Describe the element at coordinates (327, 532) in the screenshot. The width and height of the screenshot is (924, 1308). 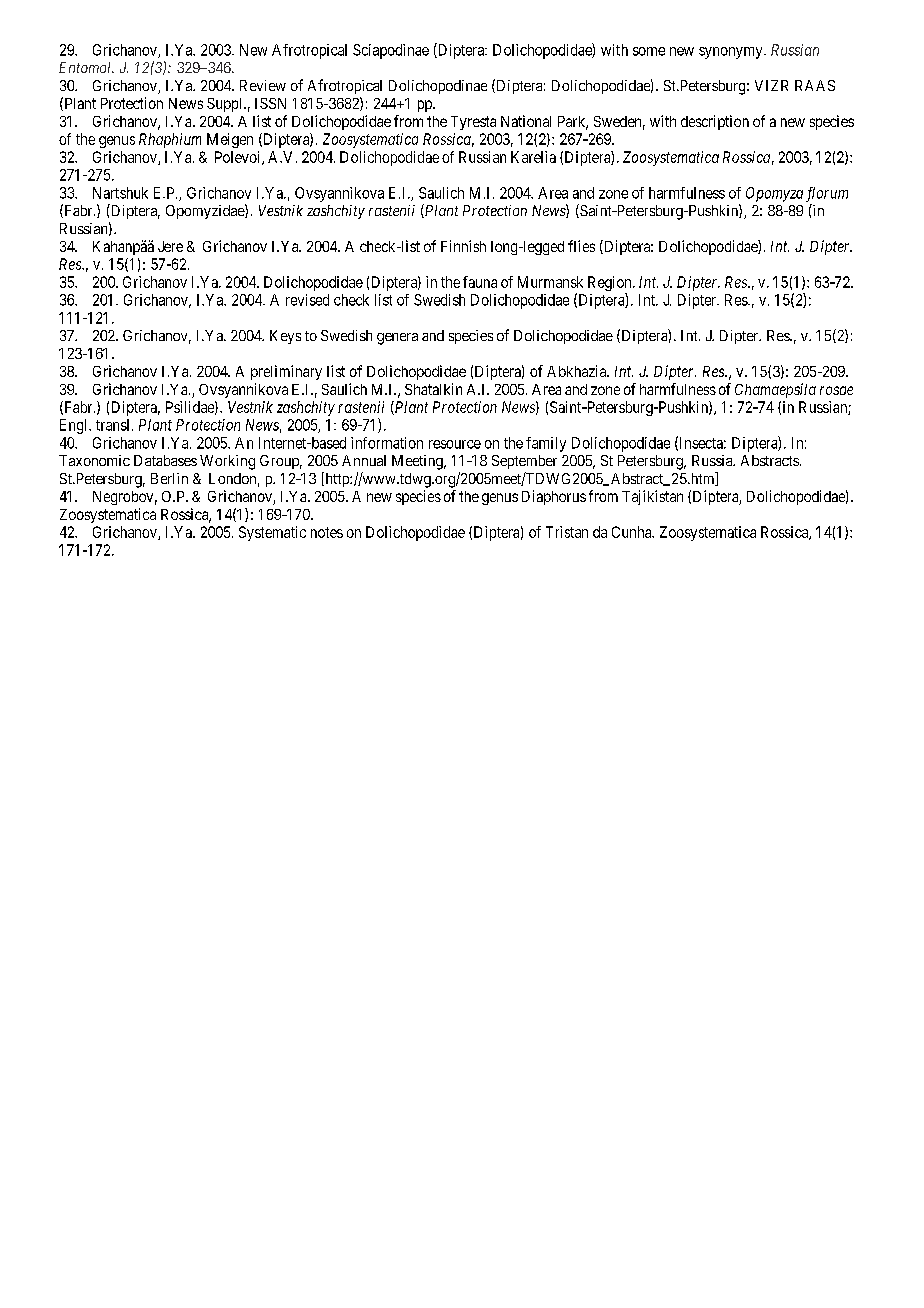
I see `notes` at that location.
